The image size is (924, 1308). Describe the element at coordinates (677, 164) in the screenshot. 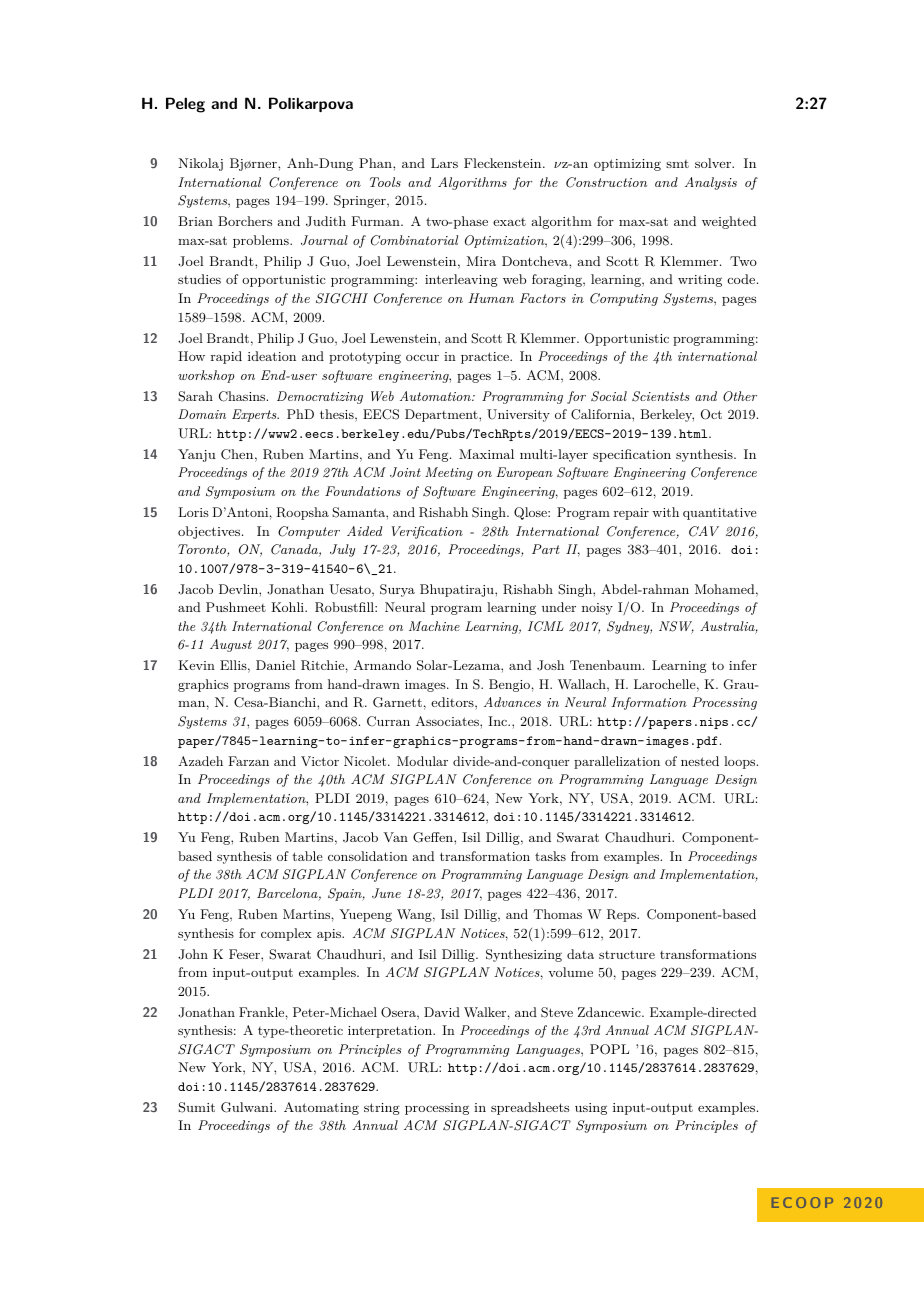

I see `smt` at that location.
